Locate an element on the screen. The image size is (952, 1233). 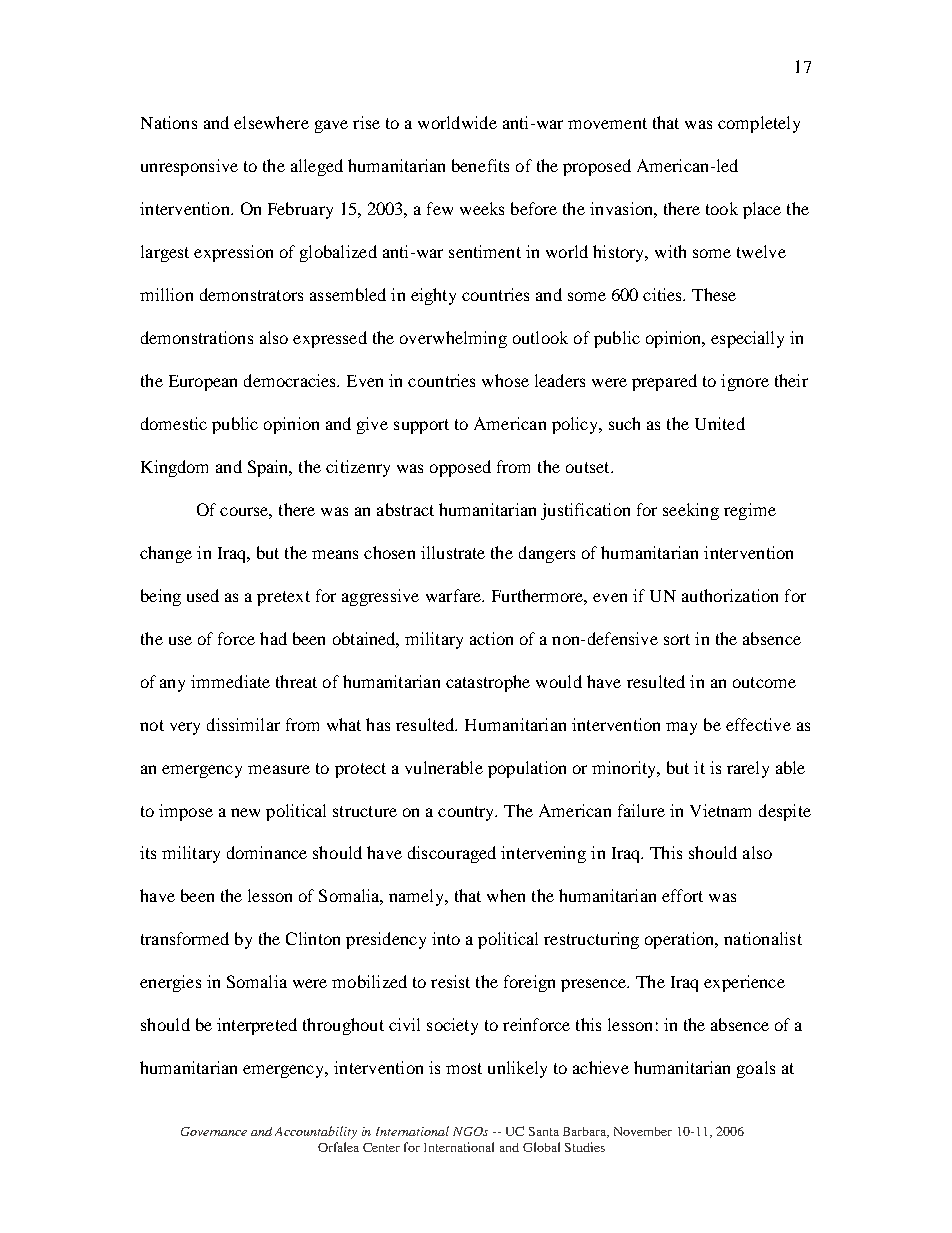
most is located at coordinates (464, 1068).
